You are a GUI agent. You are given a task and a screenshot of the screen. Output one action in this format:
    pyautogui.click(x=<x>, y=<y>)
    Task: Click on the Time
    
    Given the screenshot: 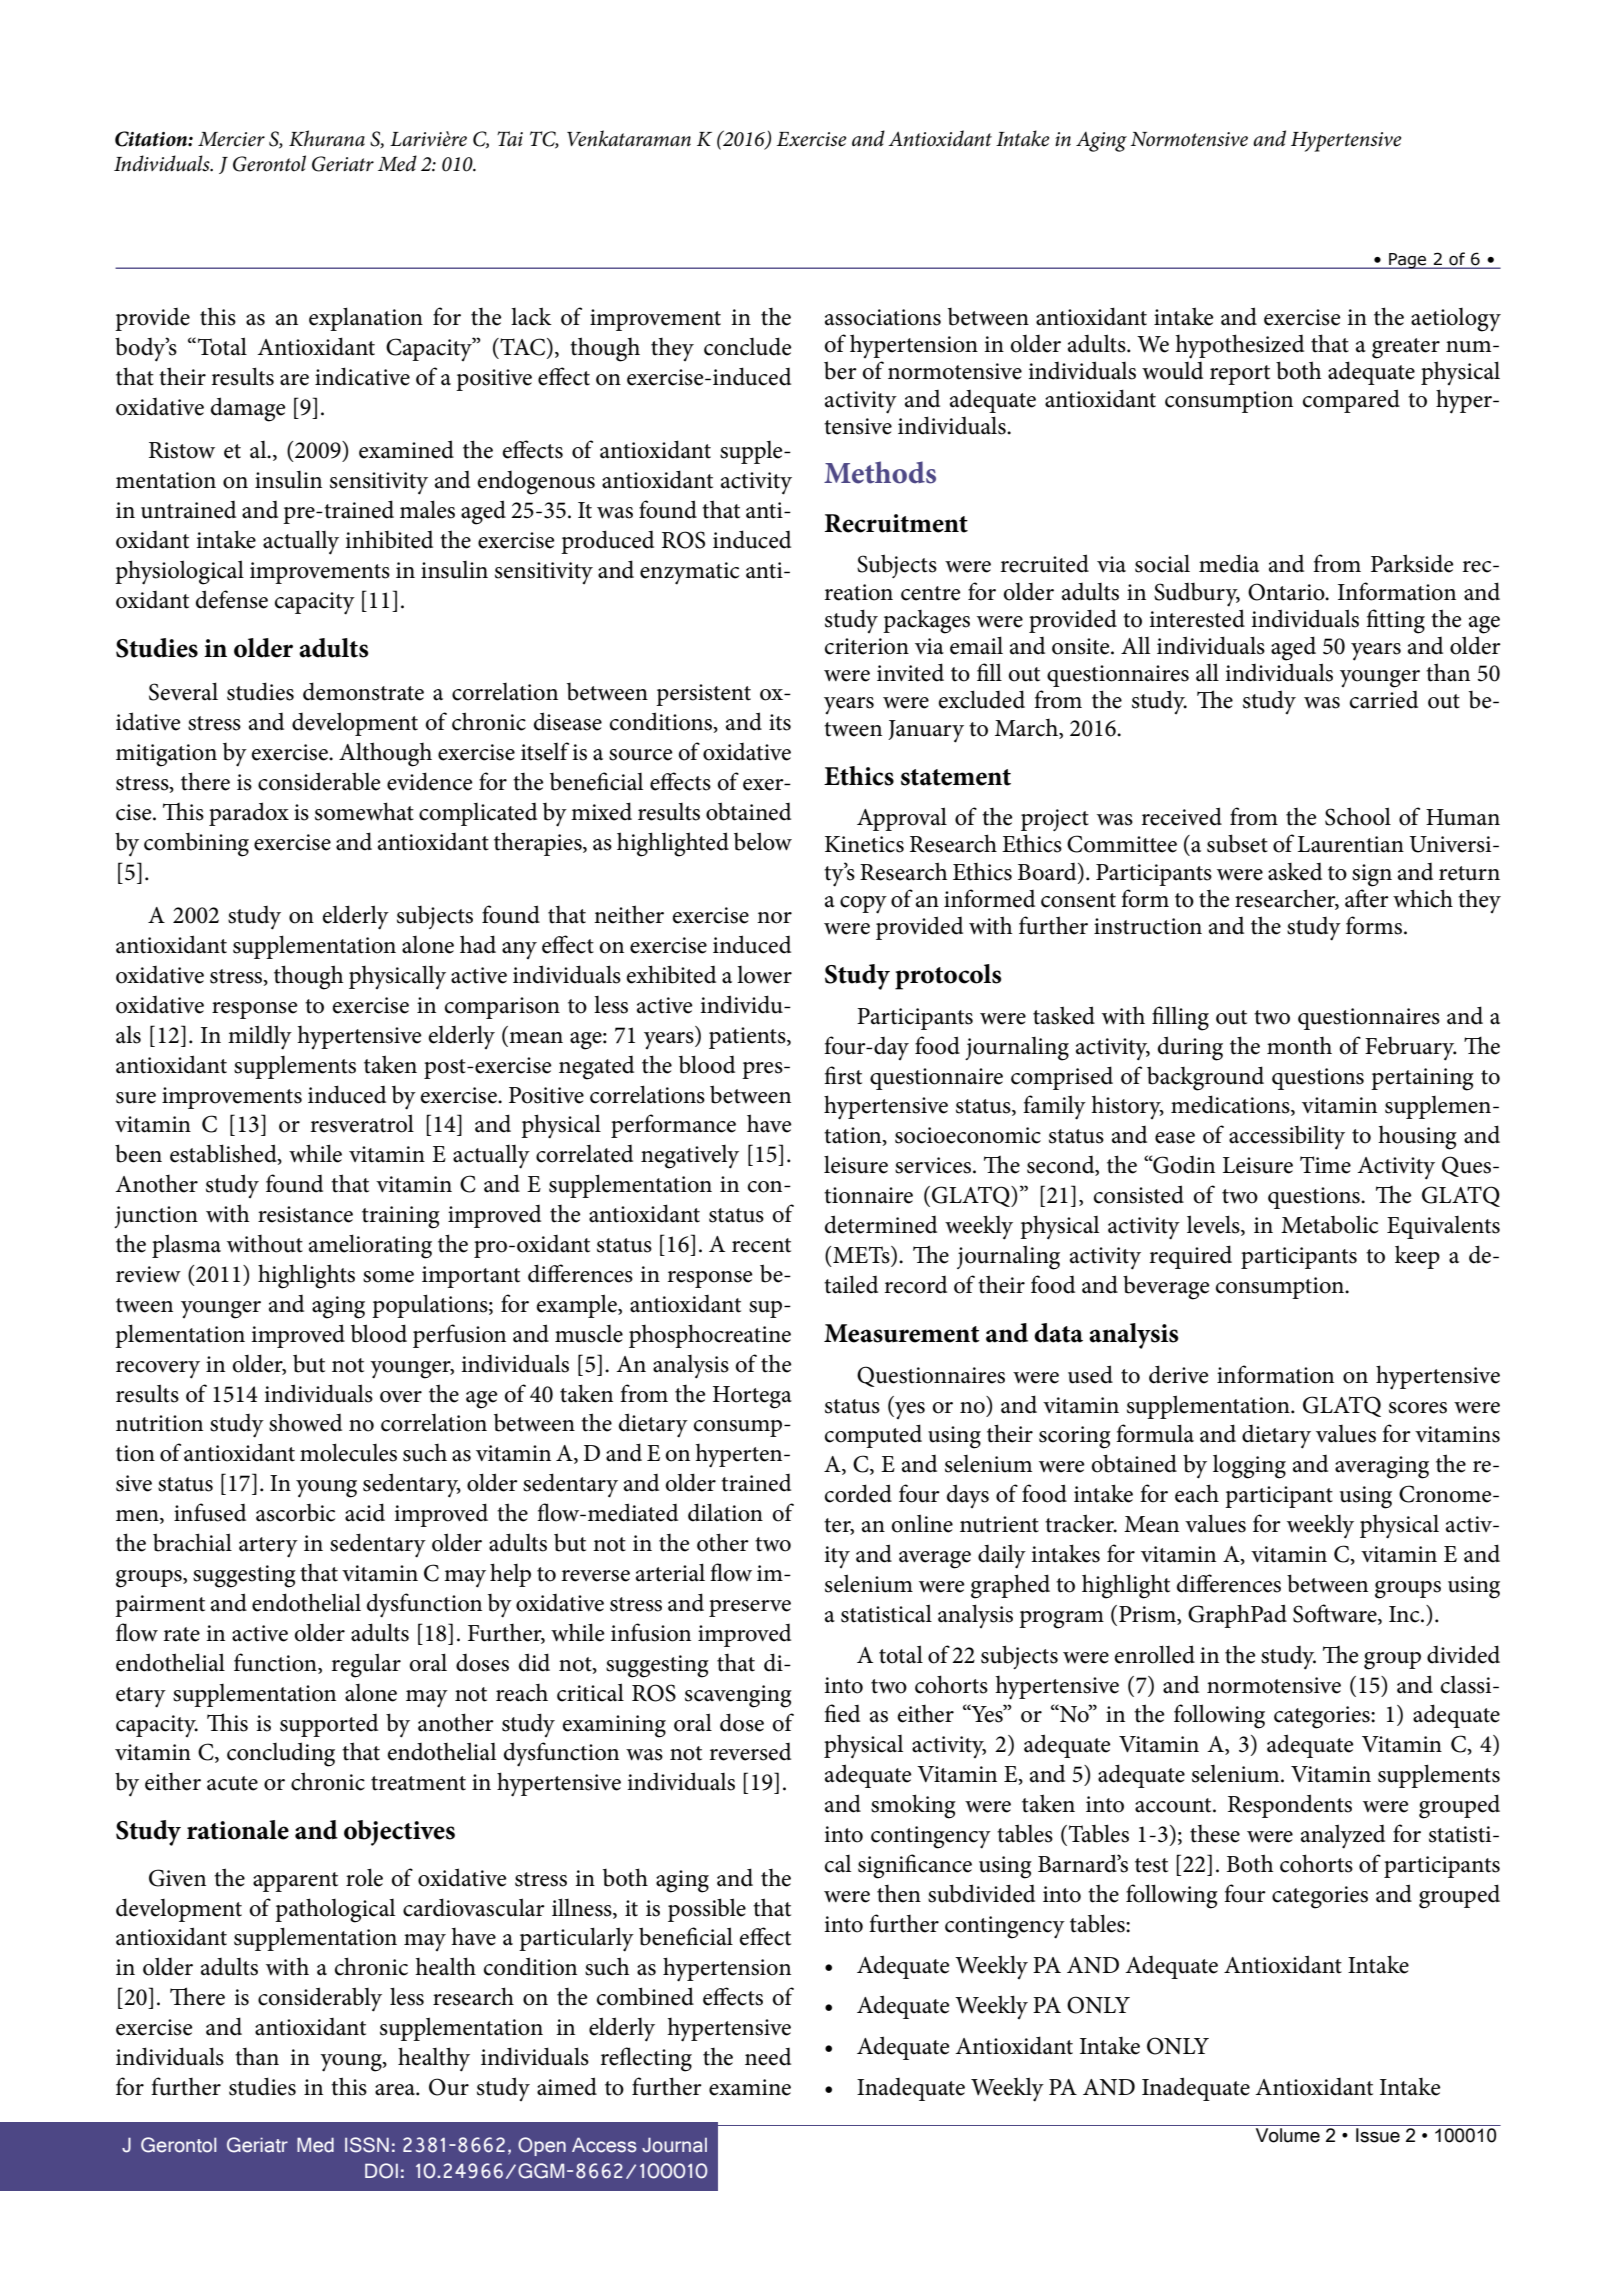 What is the action you would take?
    pyautogui.click(x=1325, y=1165)
